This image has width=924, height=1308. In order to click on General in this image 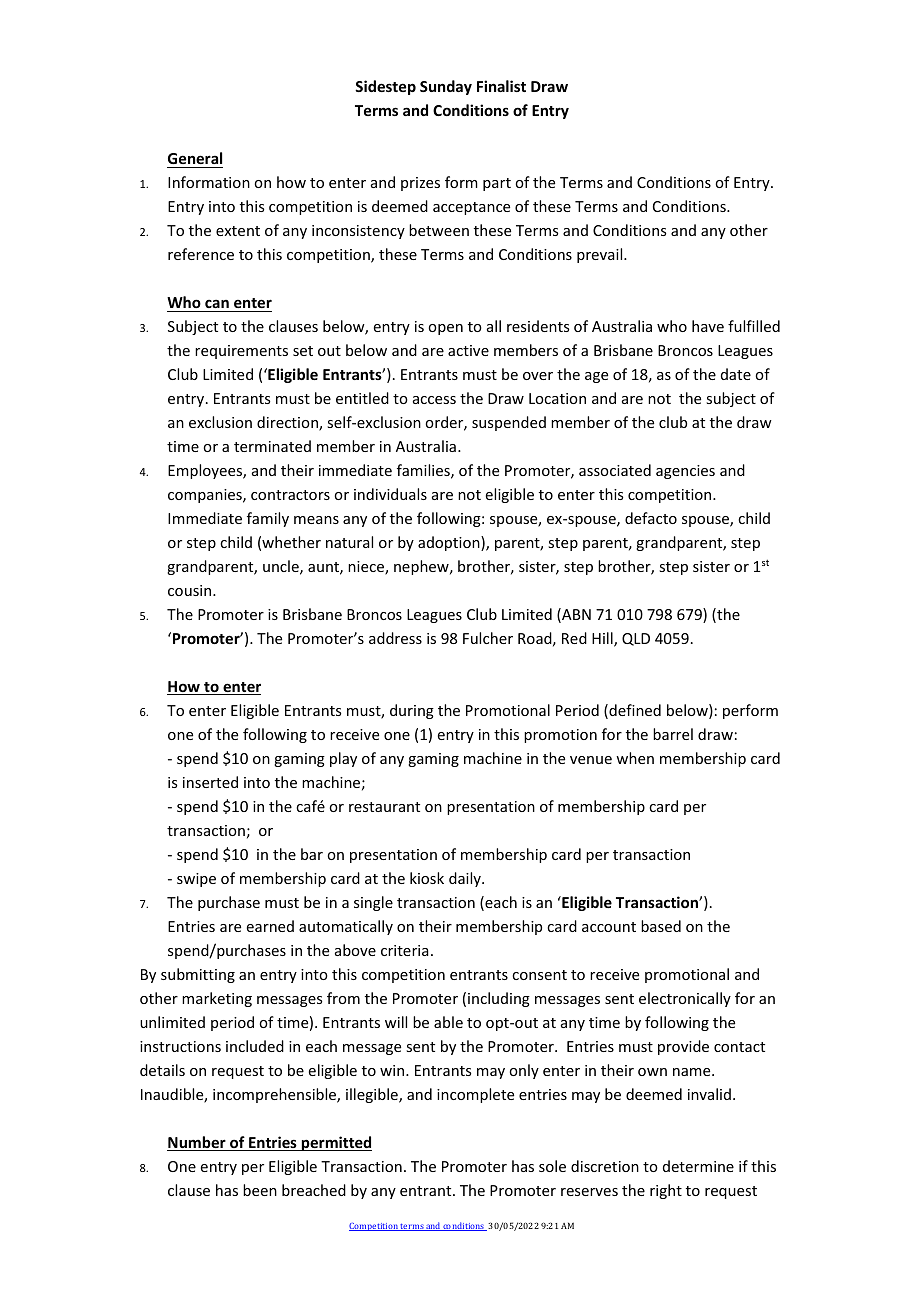, I will do `click(195, 158)`.
